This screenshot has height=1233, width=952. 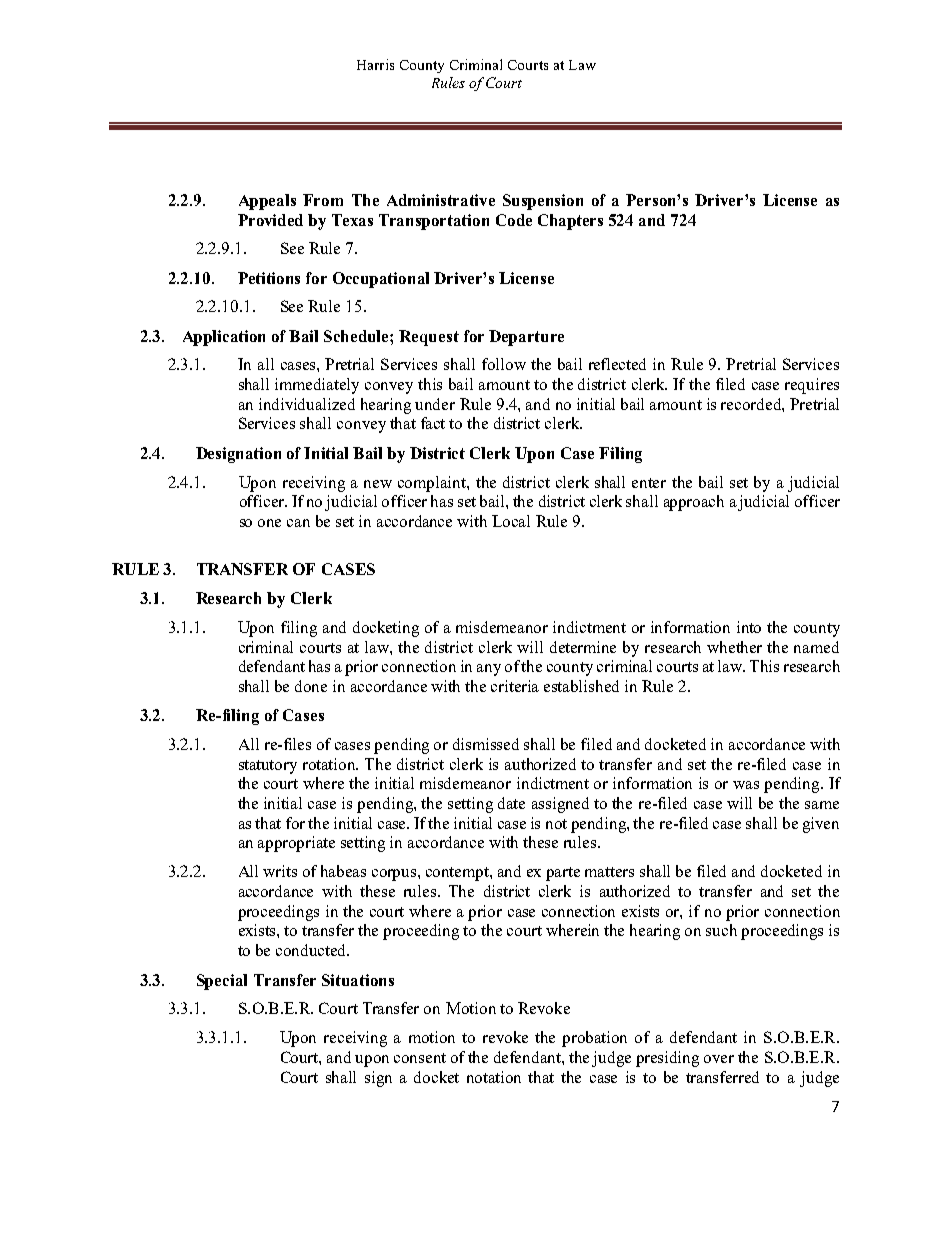 I want to click on was, so click(x=746, y=785).
